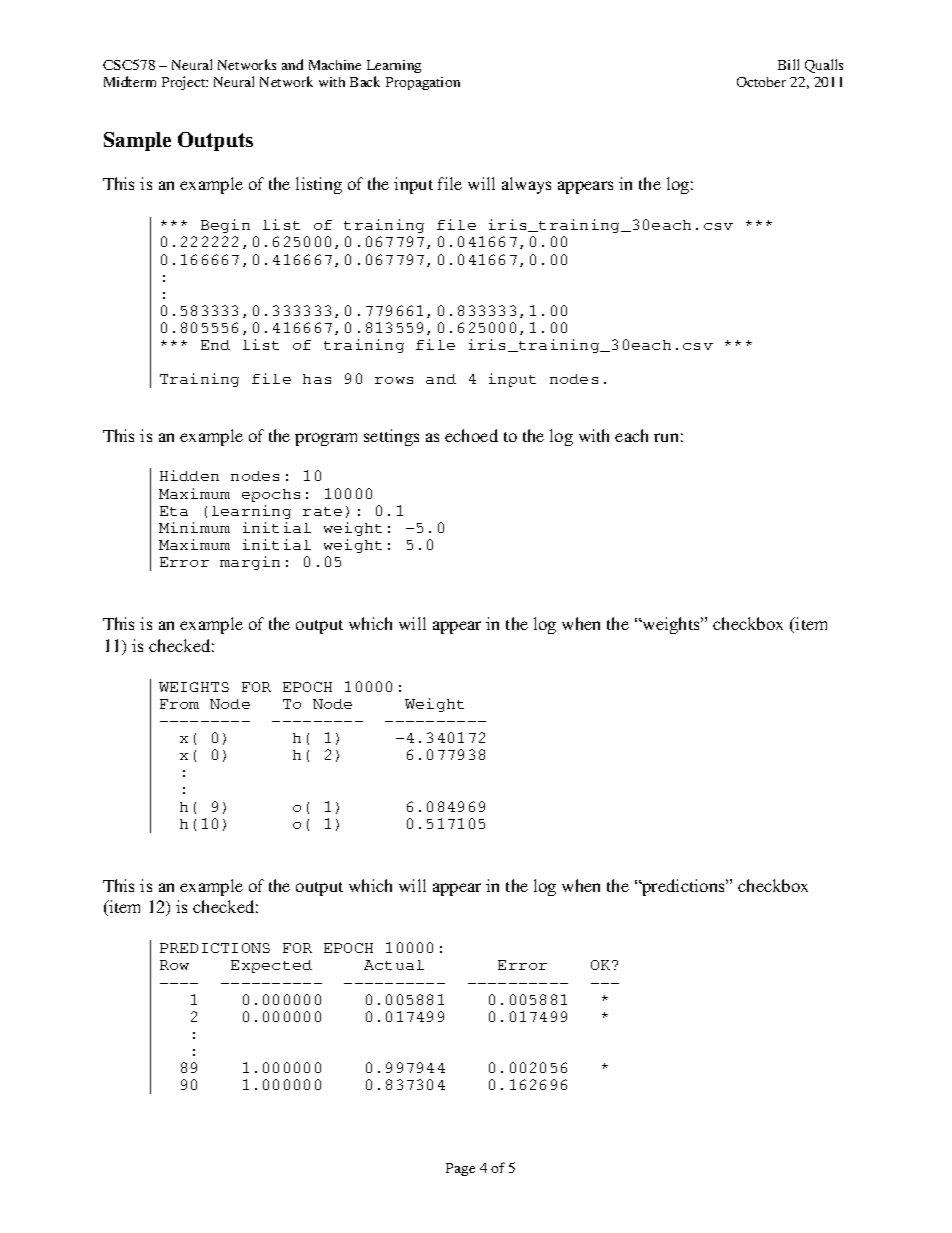  I want to click on From, so click(179, 704).
